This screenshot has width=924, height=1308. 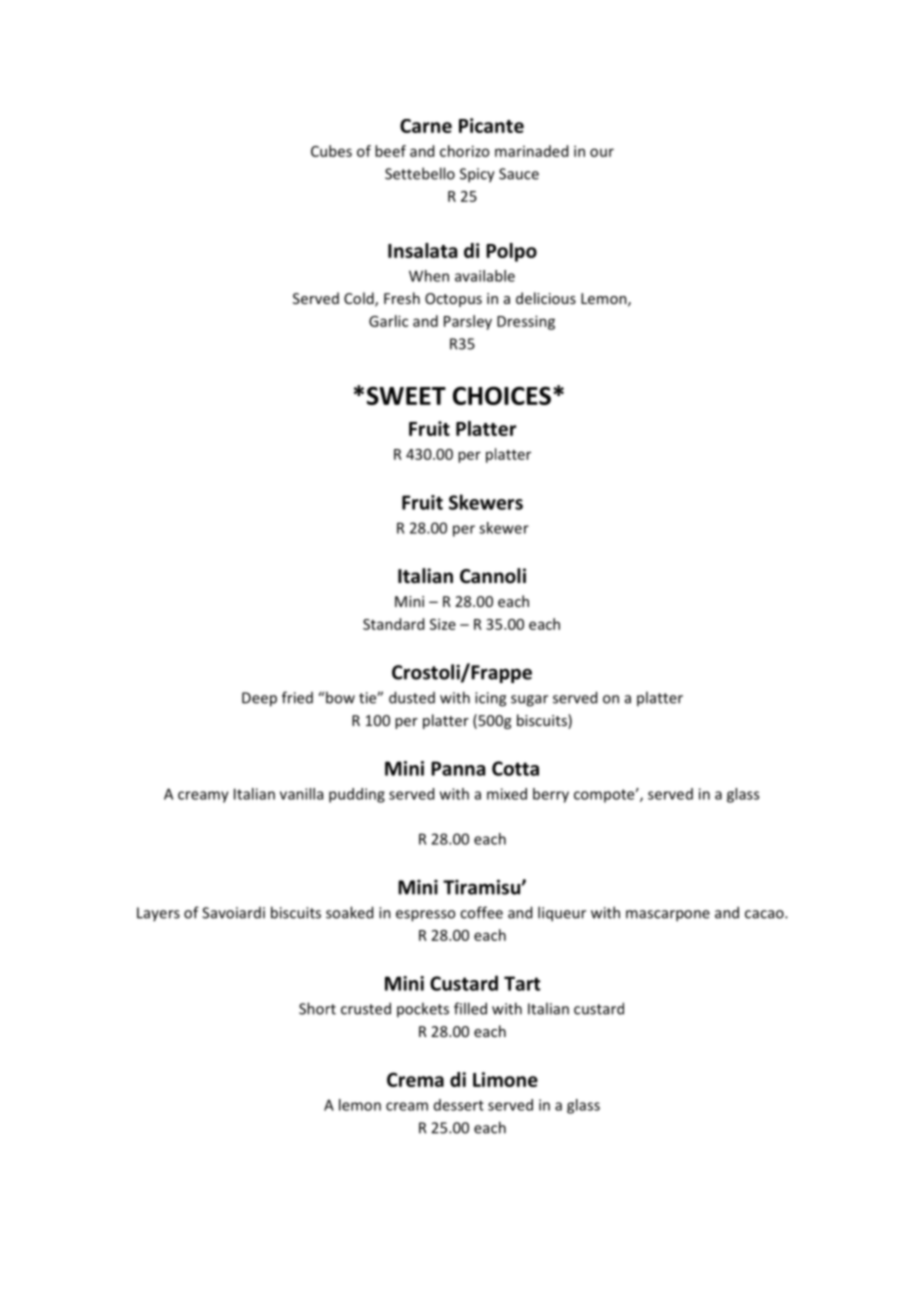 I want to click on Cubes, so click(x=331, y=151).
